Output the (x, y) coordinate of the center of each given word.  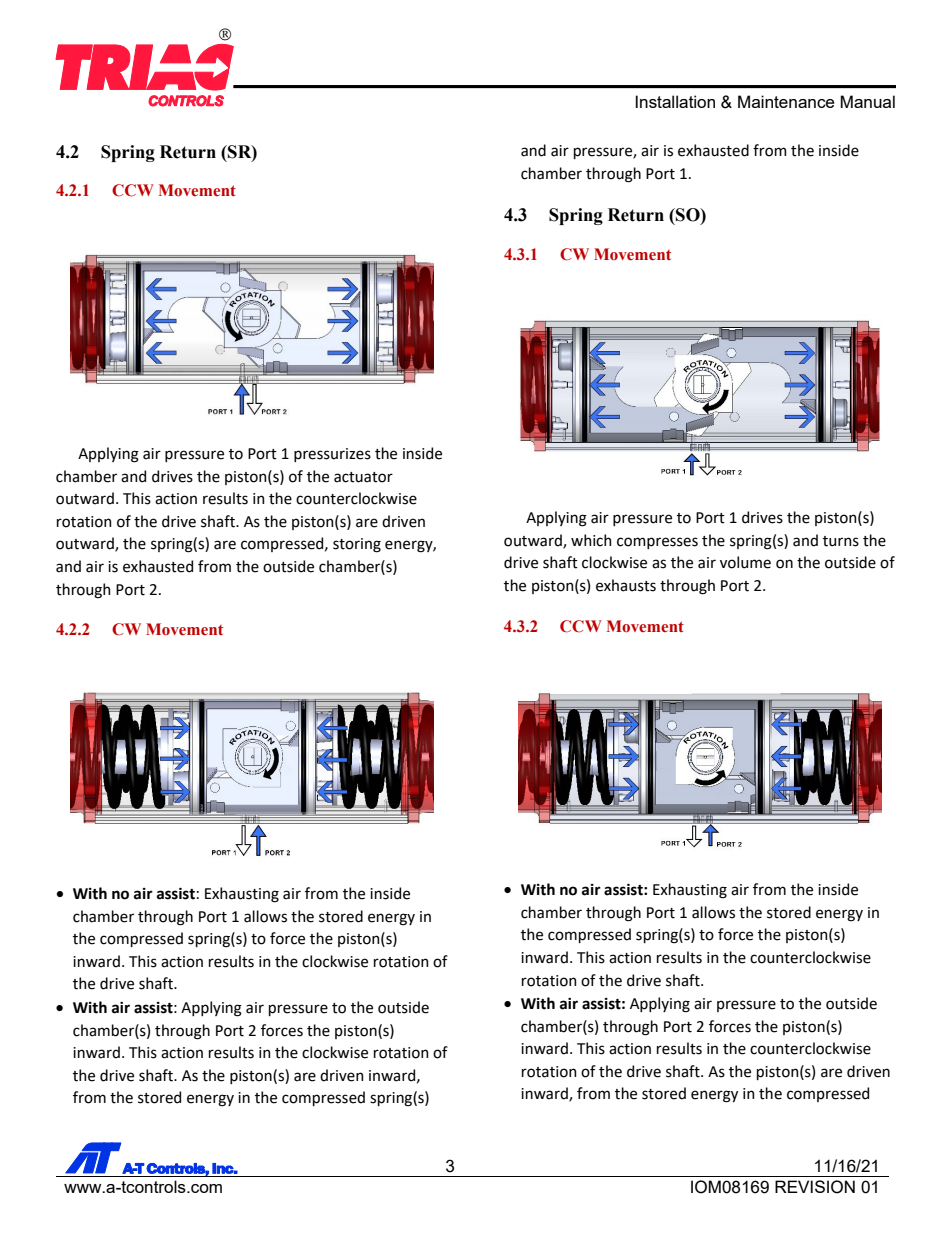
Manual (867, 101)
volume (745, 562)
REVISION (815, 1187)
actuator (363, 477)
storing (357, 545)
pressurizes (332, 455)
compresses (657, 543)
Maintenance (786, 101)
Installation (675, 101)
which (591, 540)
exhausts (626, 585)
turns (841, 541)
